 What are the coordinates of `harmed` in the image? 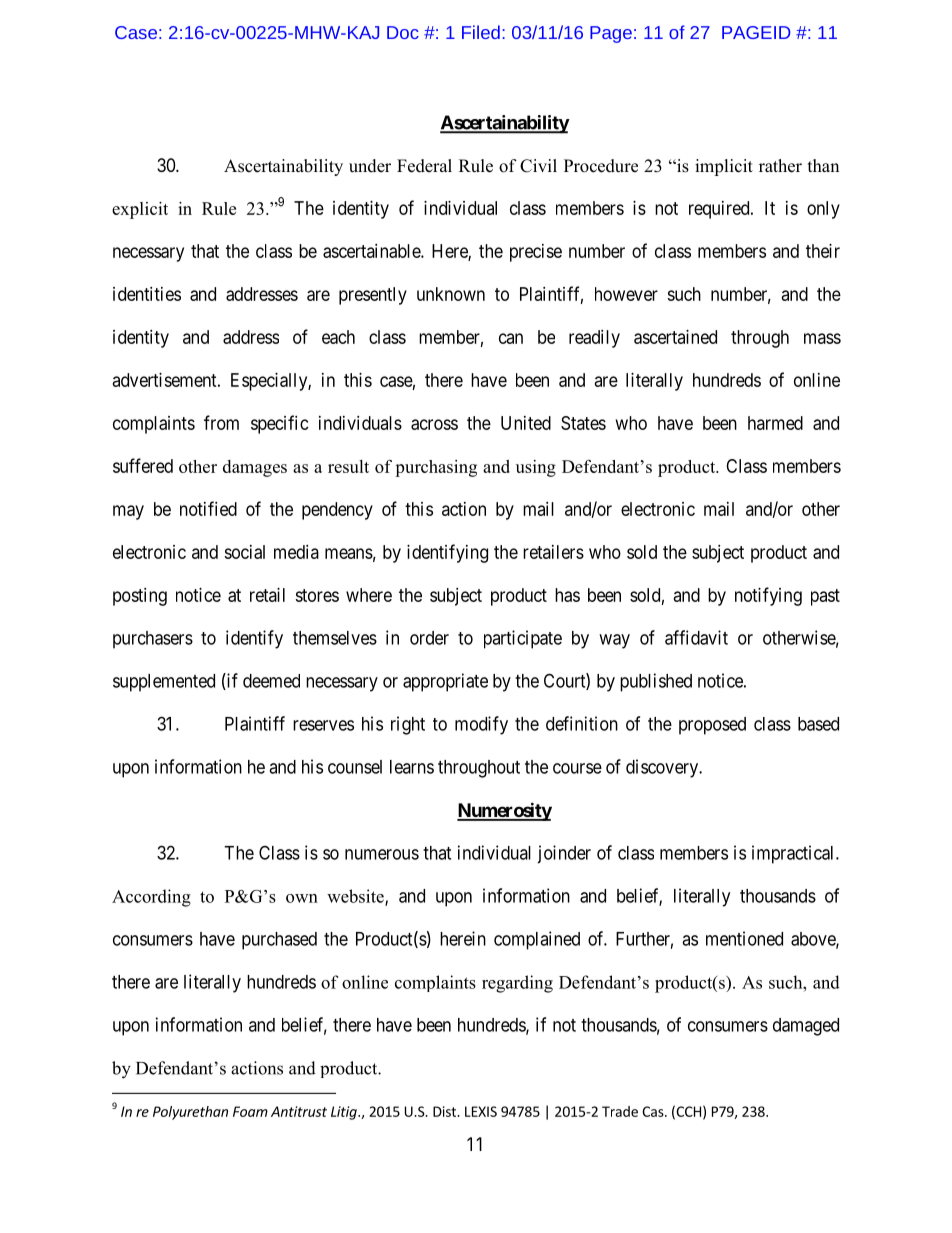 It's located at (775, 423).
